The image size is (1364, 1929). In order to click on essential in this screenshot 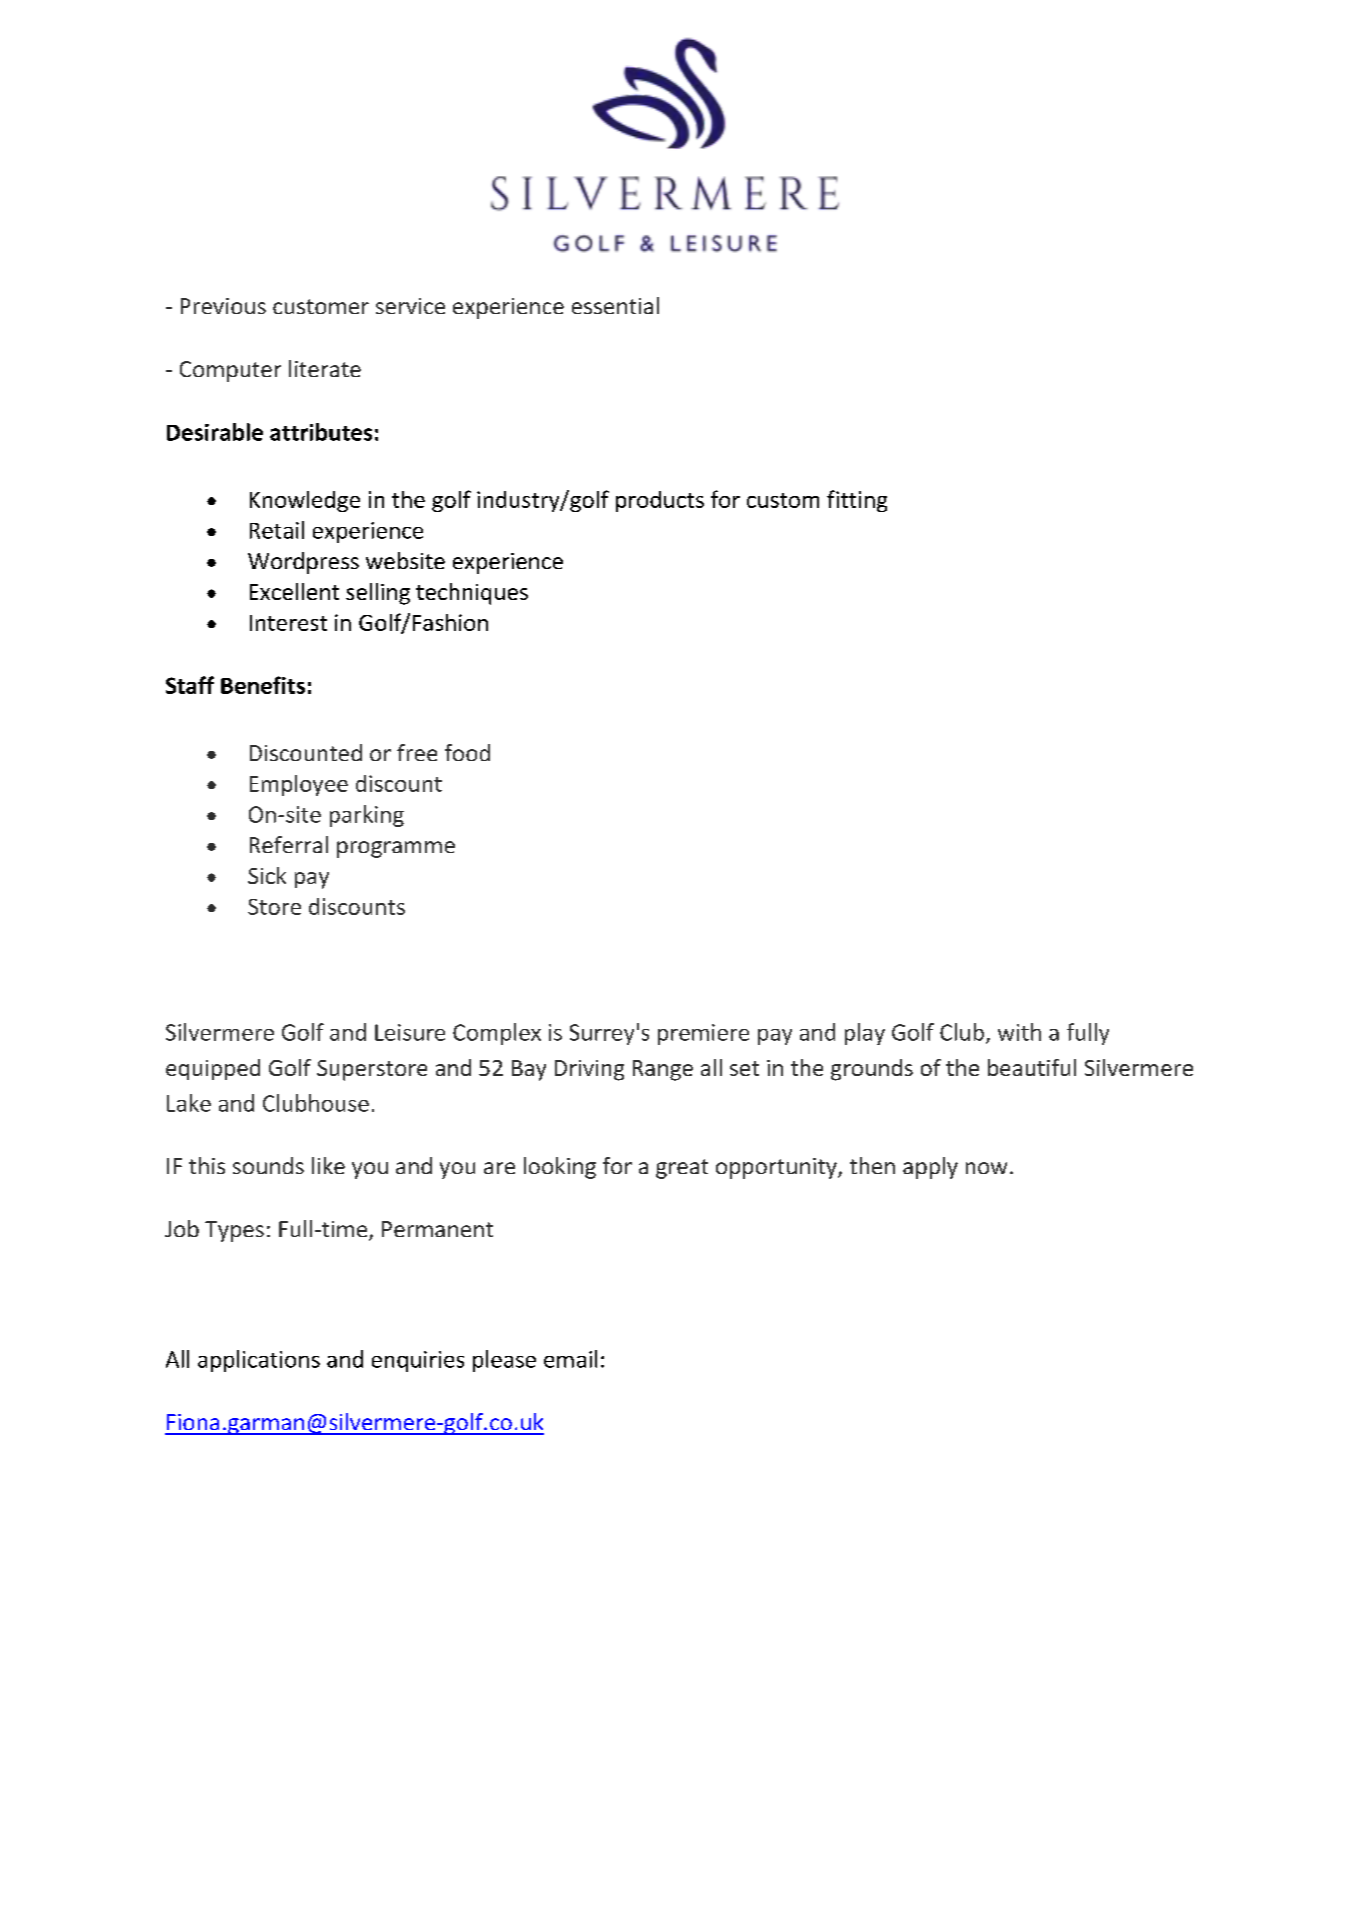, I will do `click(615, 305)`.
